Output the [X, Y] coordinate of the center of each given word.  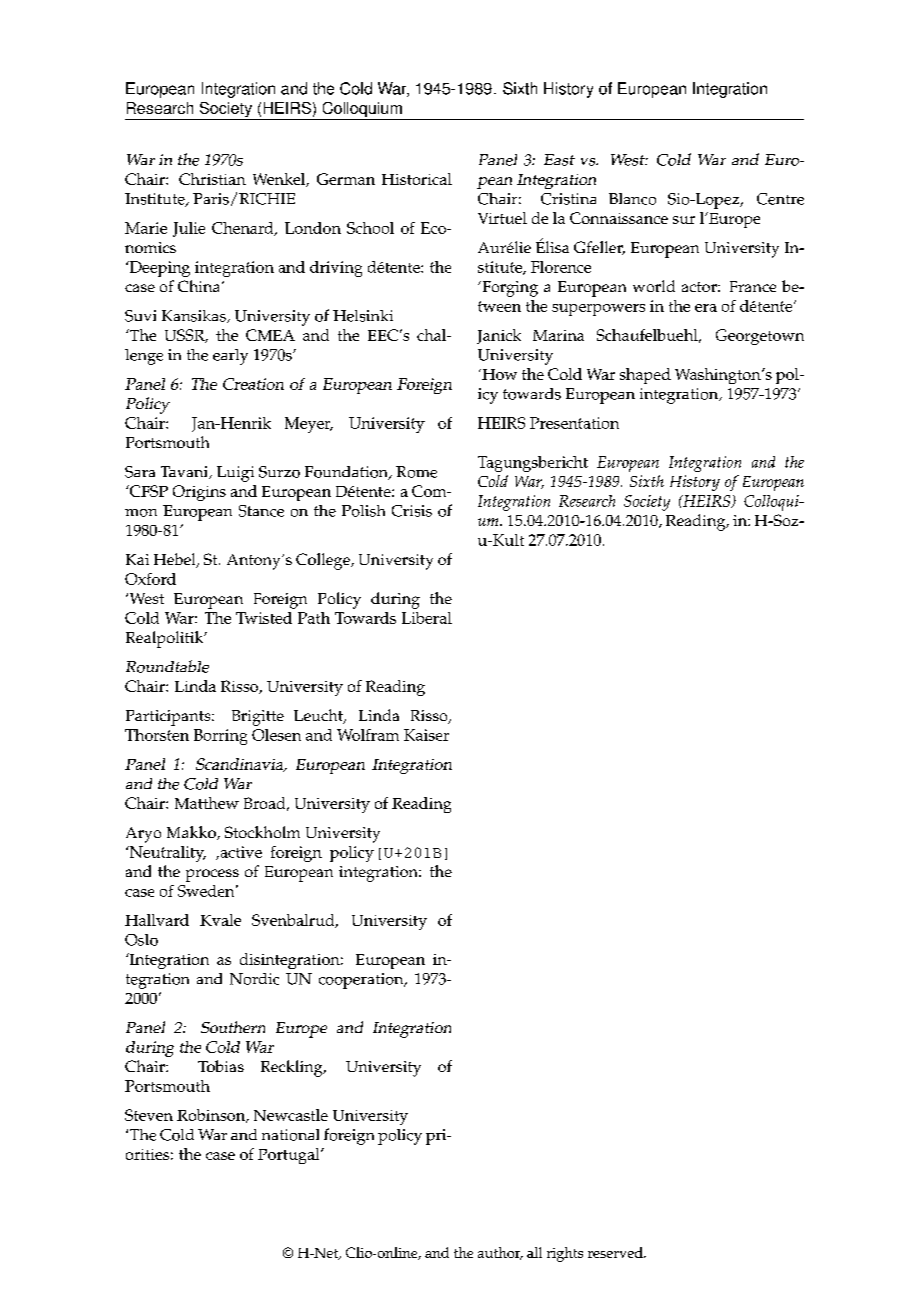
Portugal [290, 1156]
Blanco [632, 199]
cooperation [362, 981]
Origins [199, 493]
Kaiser [426, 735]
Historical [417, 179]
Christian [212, 179]
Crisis [412, 511]
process [212, 875]
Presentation [574, 423]
